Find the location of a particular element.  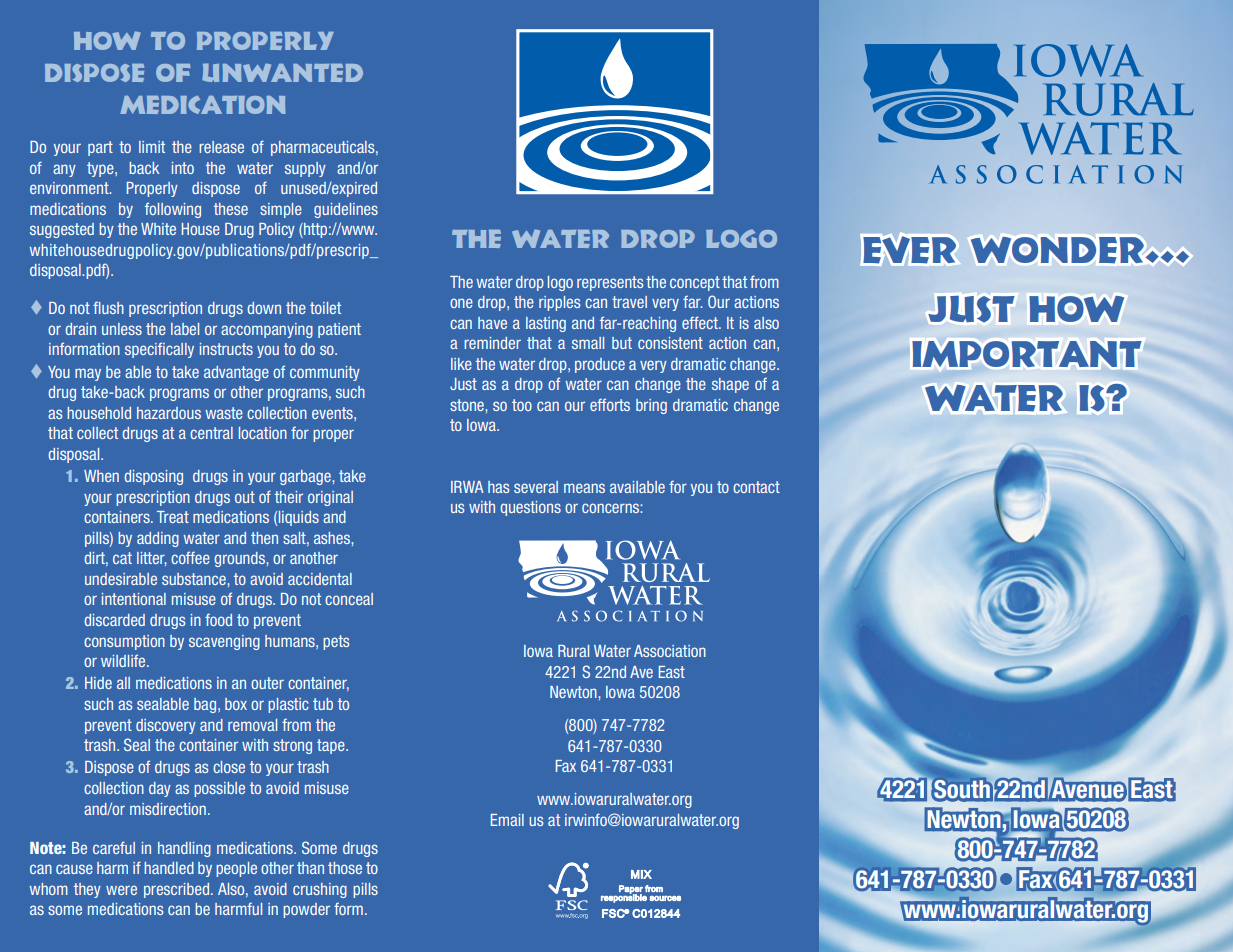

Wonder is located at coordinates (1057, 250).
